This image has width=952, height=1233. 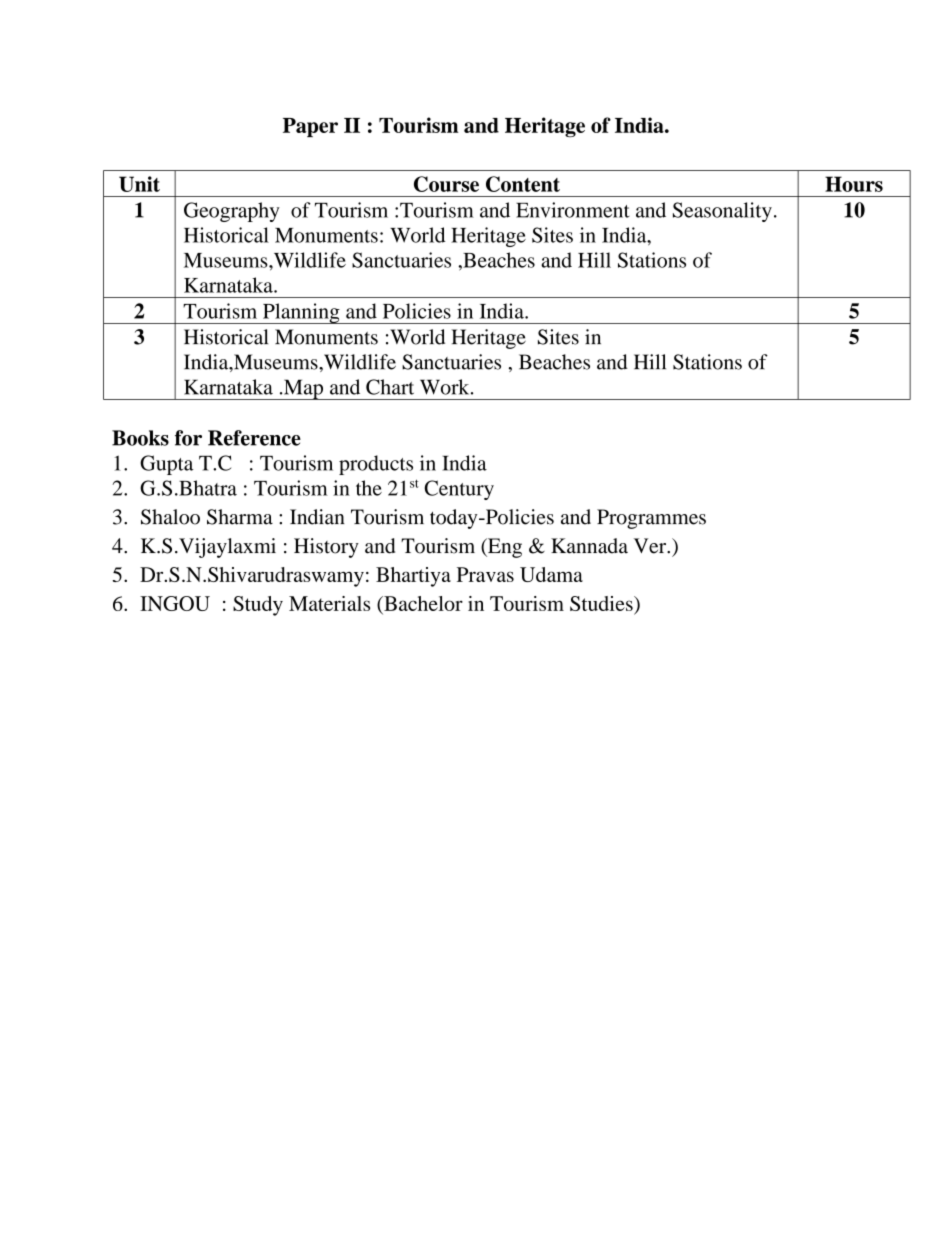 I want to click on Planning, so click(x=301, y=313).
